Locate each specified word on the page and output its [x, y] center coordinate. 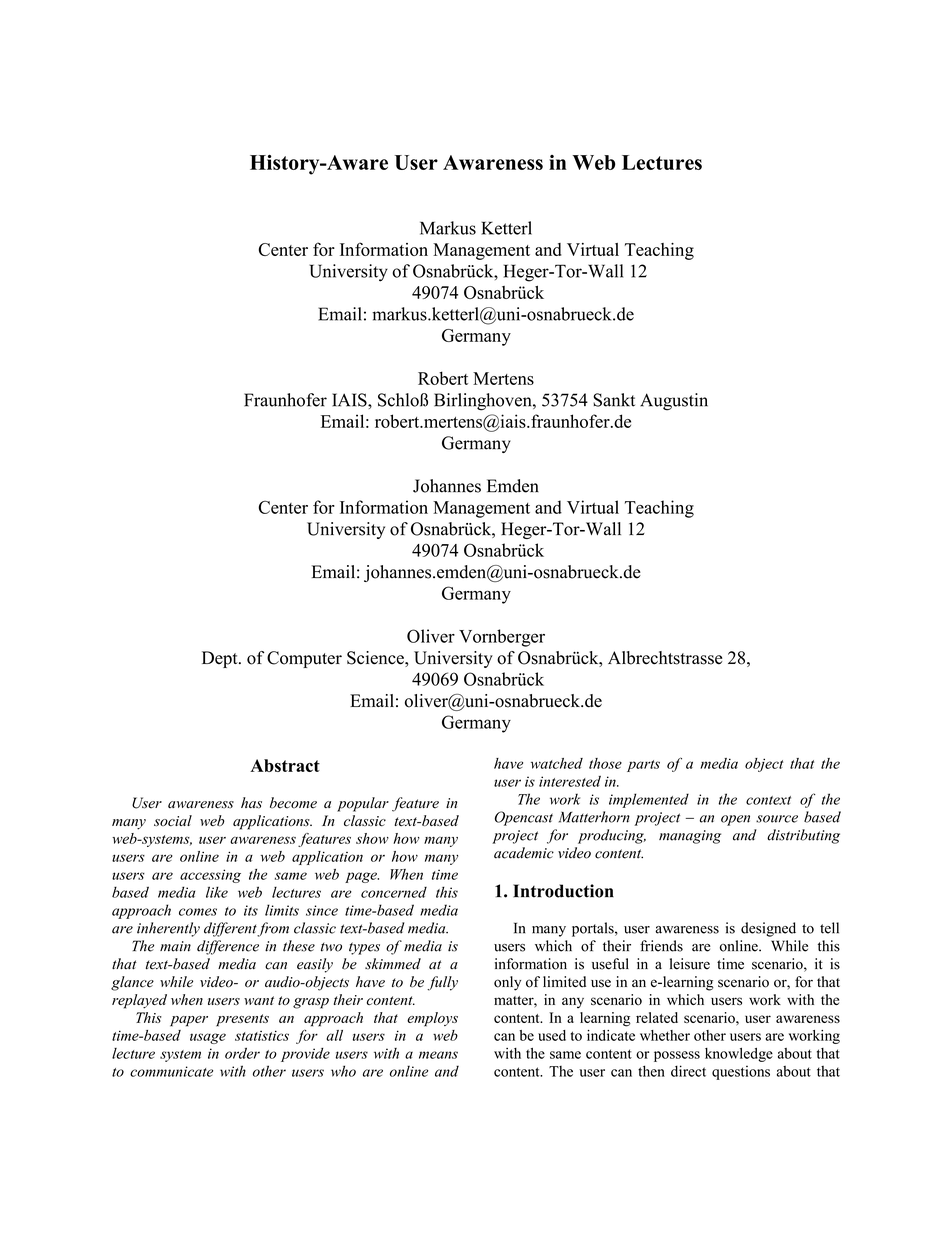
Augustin [674, 402]
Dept [221, 659]
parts [643, 766]
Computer [304, 659]
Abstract [285, 765]
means [438, 1055]
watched [557, 763]
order [242, 1053]
